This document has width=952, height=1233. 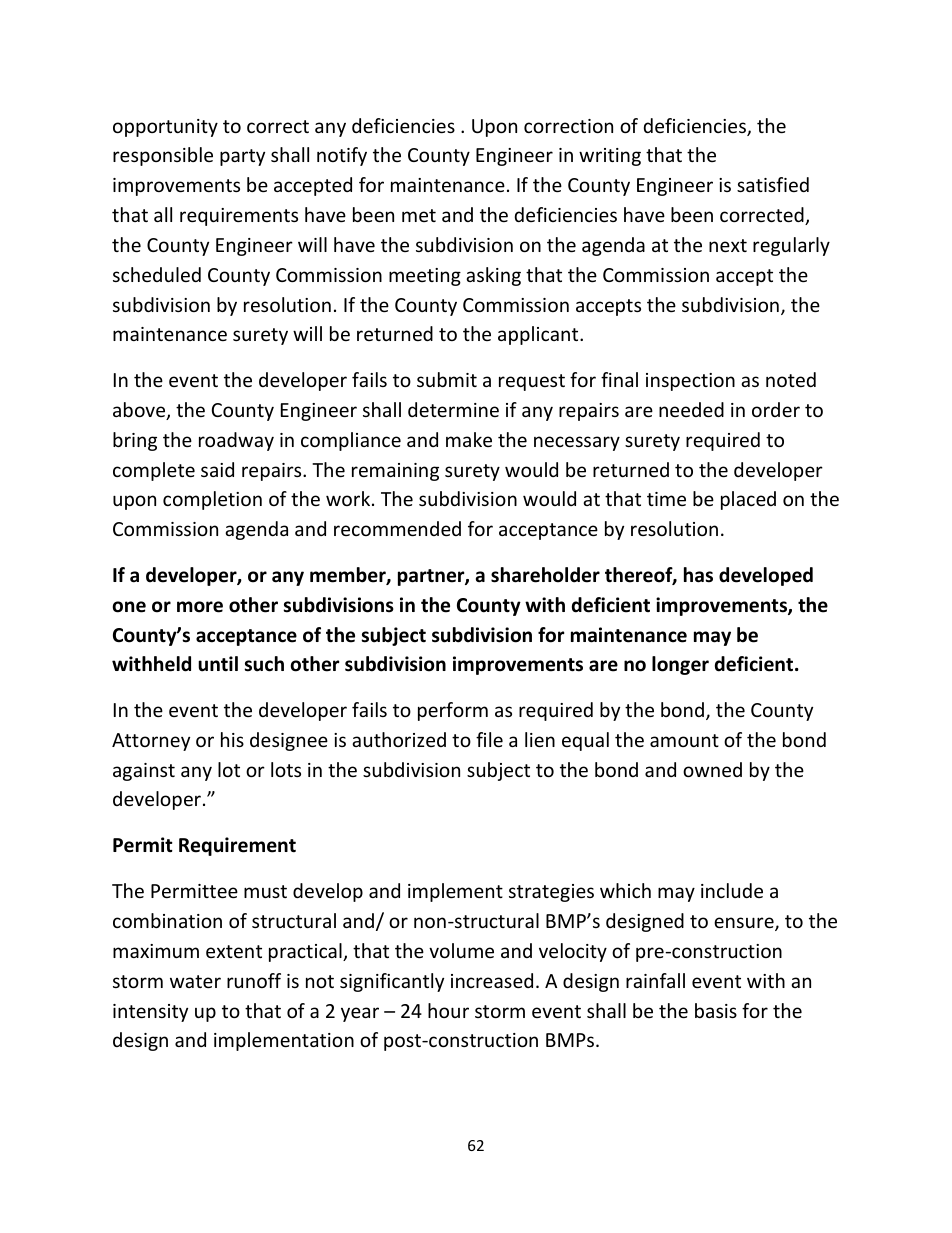 What do you see at coordinates (492, 980) in the document?
I see `increased` at bounding box center [492, 980].
